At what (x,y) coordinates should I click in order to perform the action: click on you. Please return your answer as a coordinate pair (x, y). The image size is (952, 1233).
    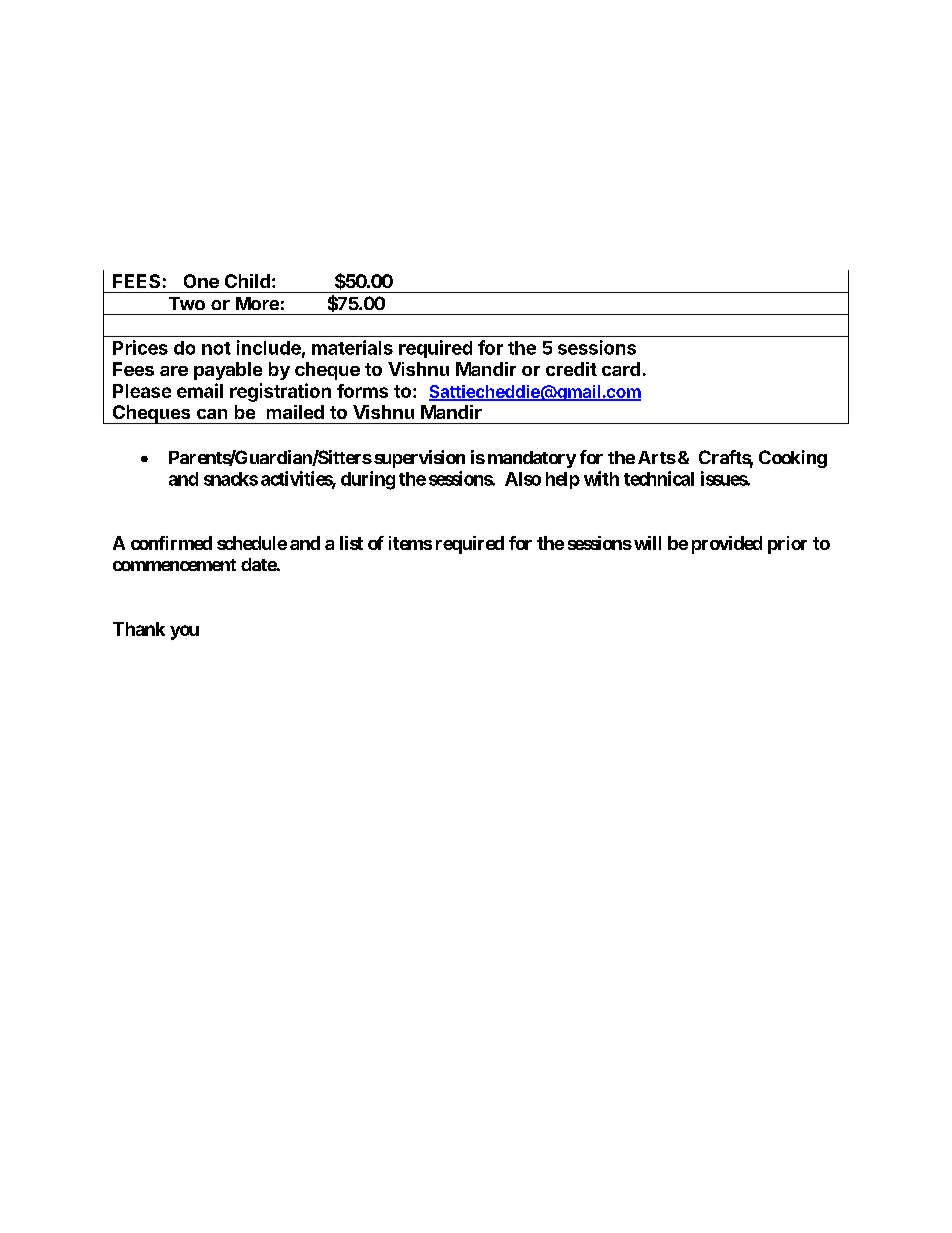
    Looking at the image, I should click on (184, 632).
